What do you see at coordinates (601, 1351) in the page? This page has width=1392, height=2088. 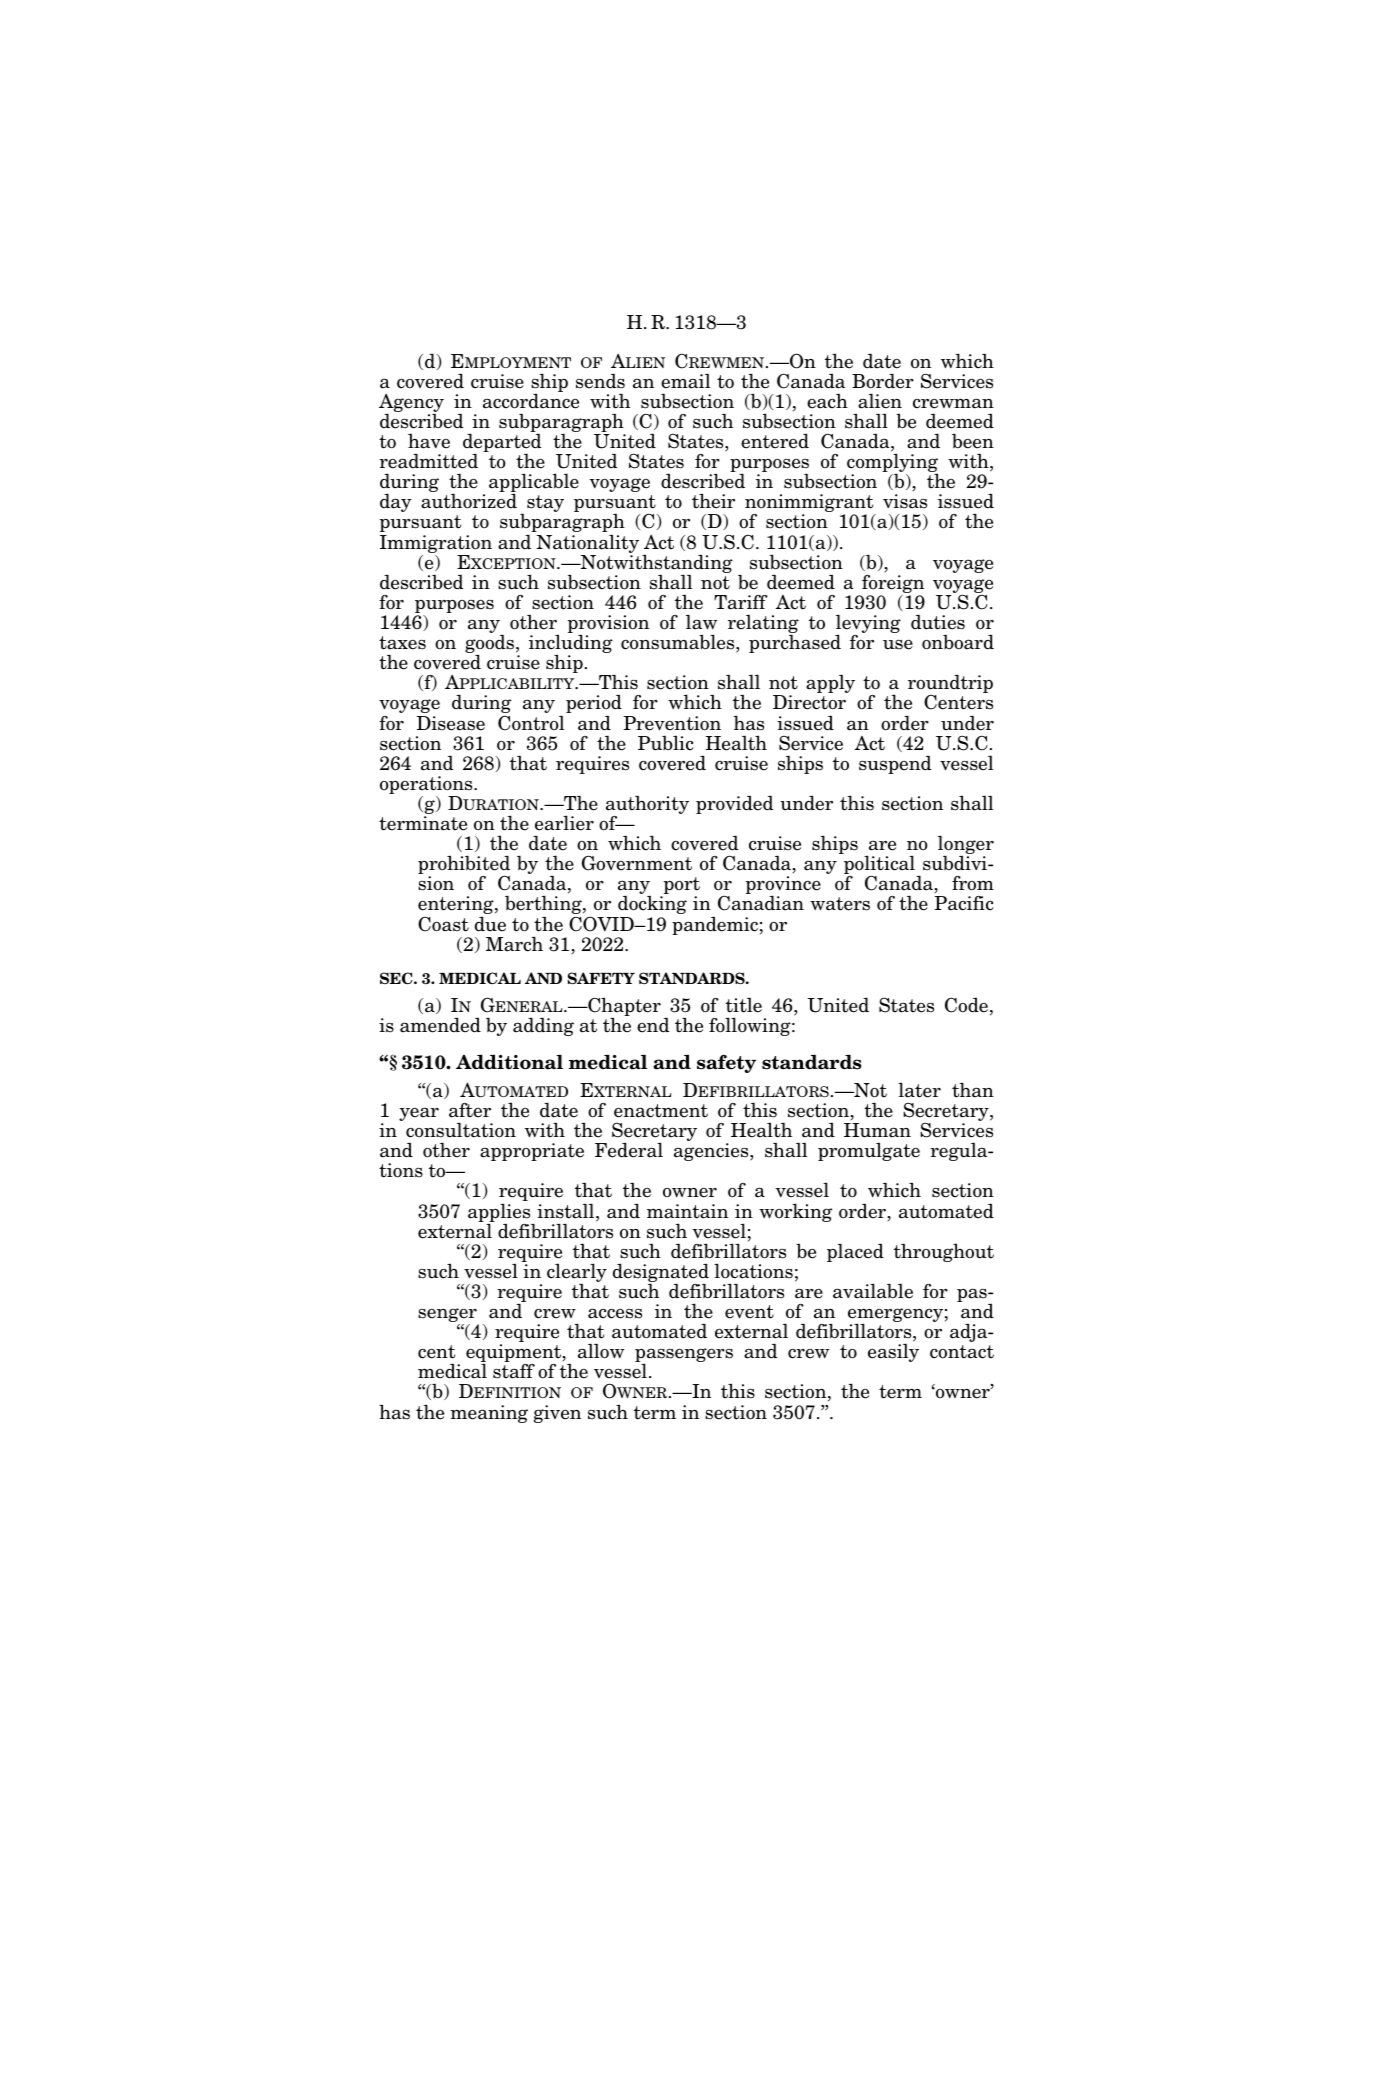 I see `allow` at bounding box center [601, 1351].
